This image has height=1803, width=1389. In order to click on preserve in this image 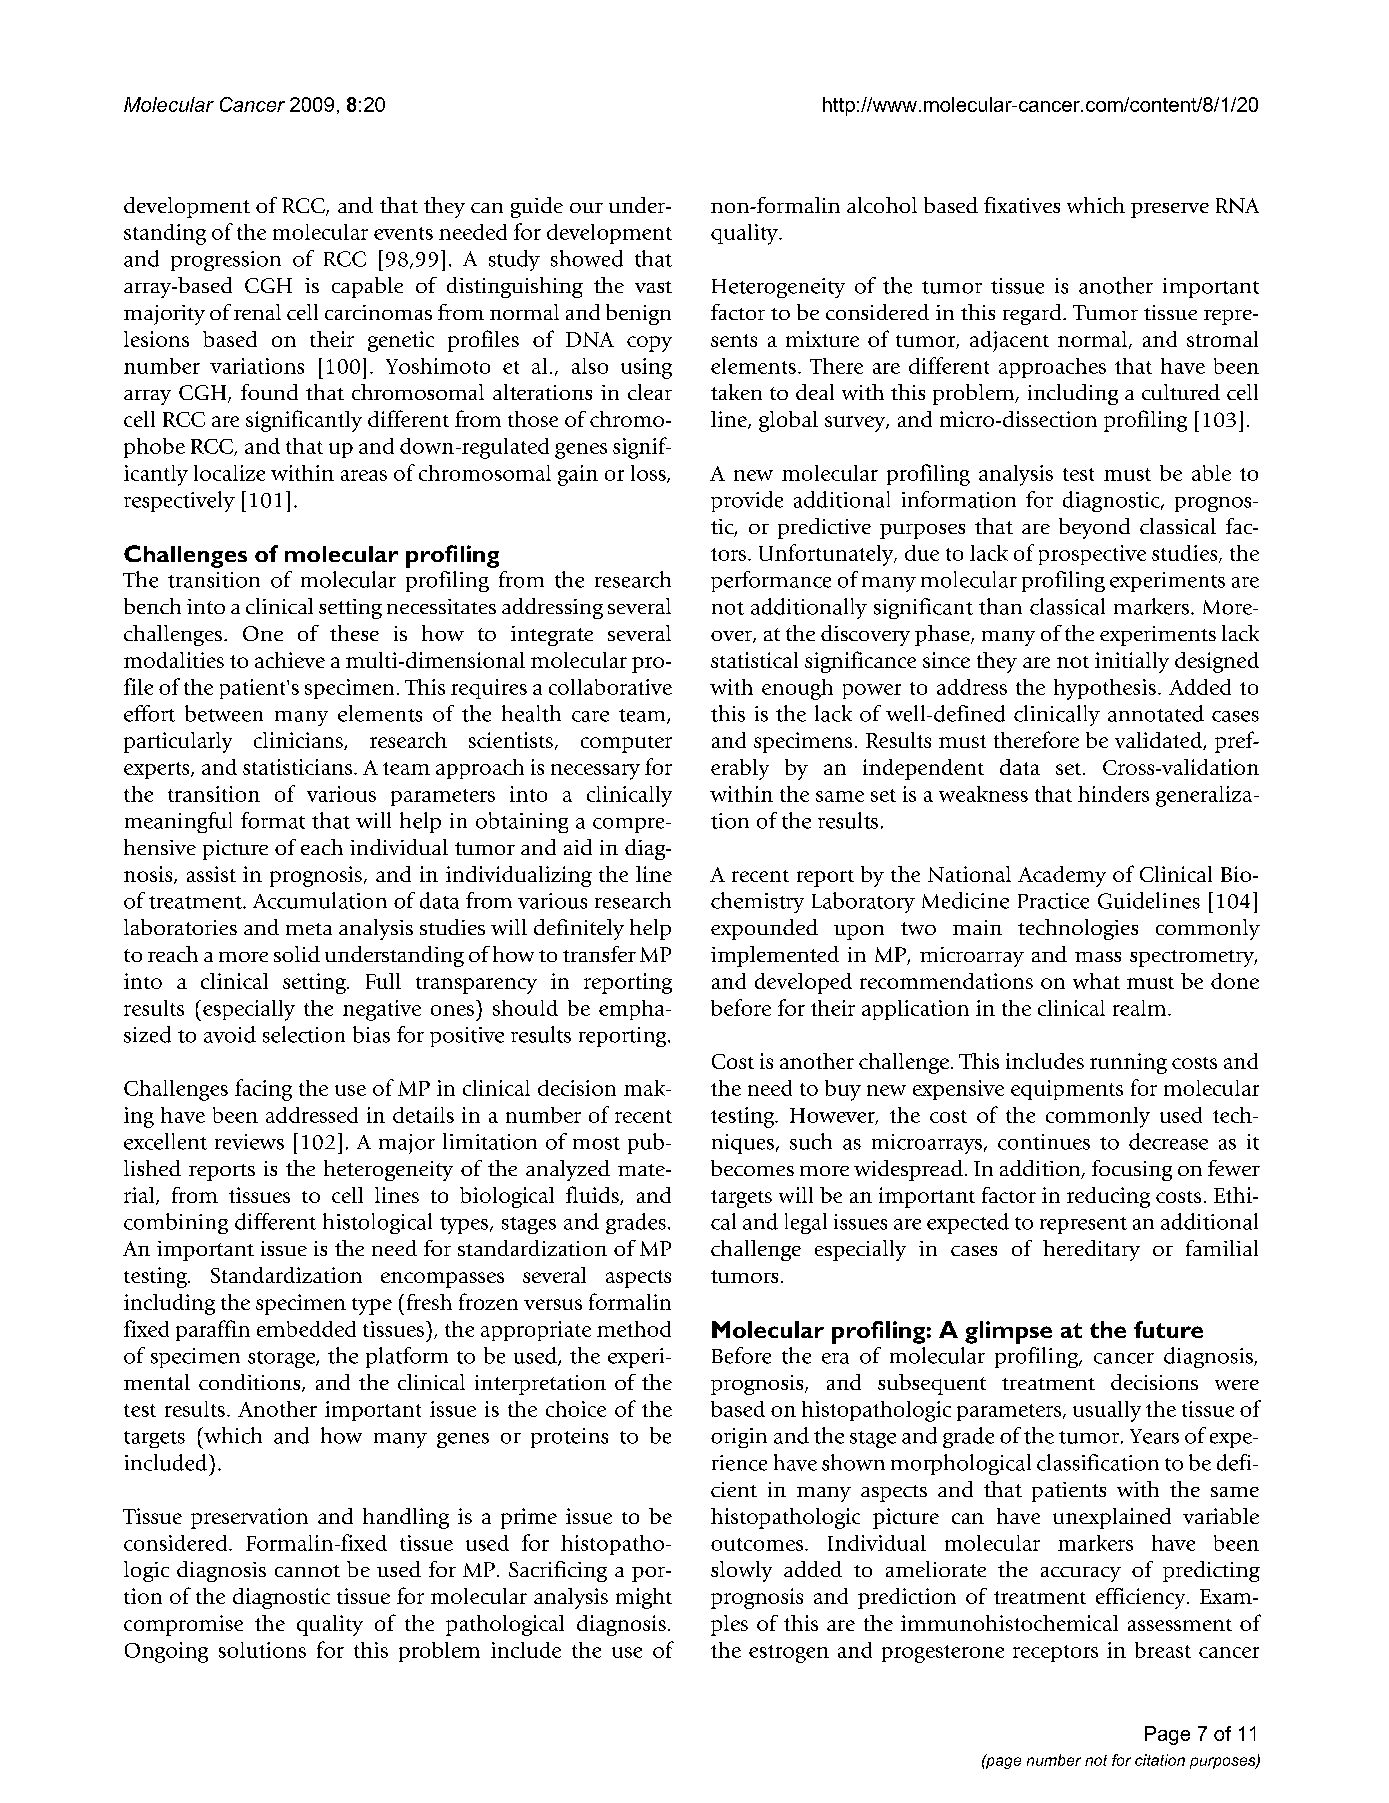, I will do `click(1170, 210)`.
